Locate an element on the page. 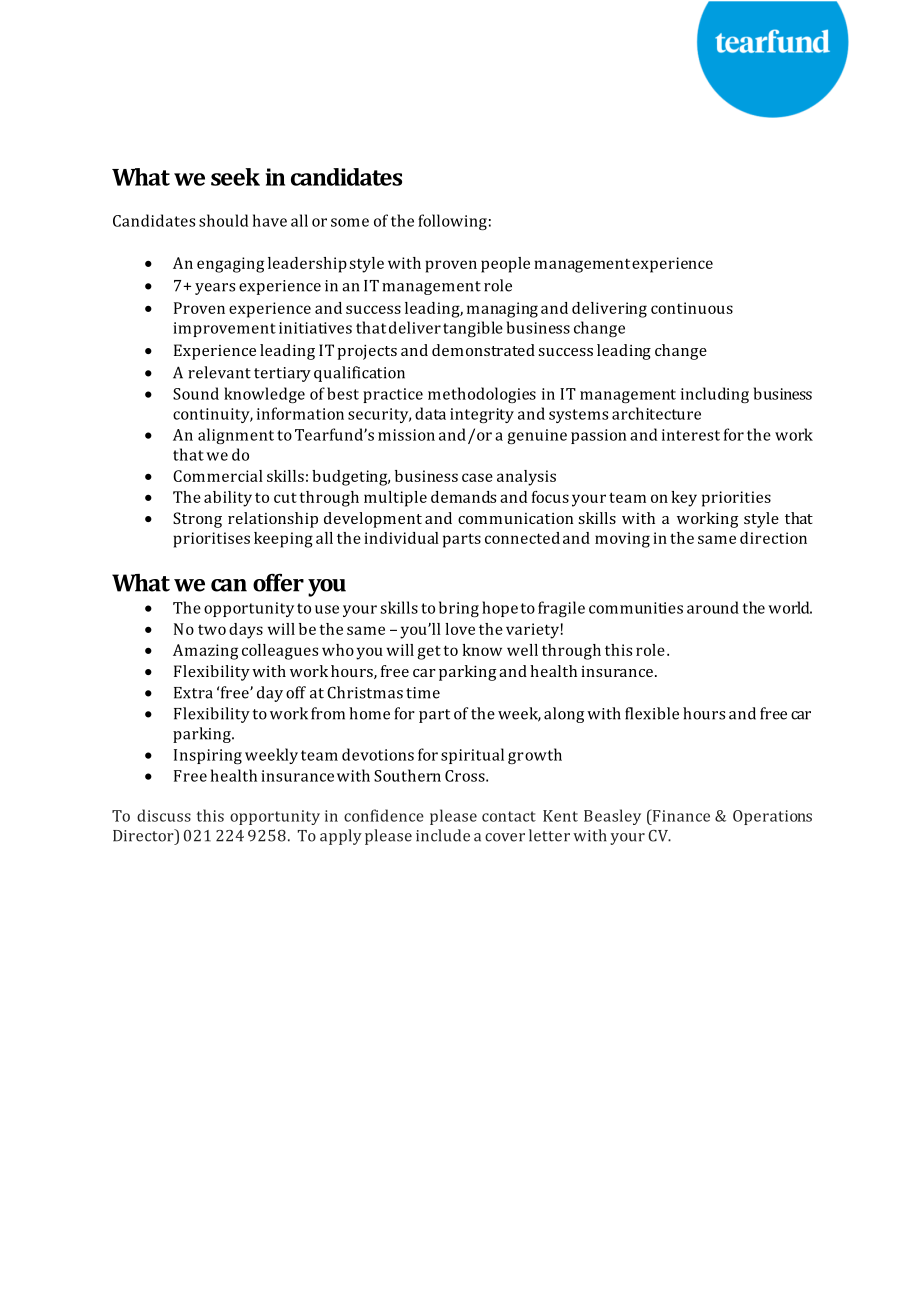 Image resolution: width=924 pixels, height=1308 pixels. following is located at coordinates (452, 222).
